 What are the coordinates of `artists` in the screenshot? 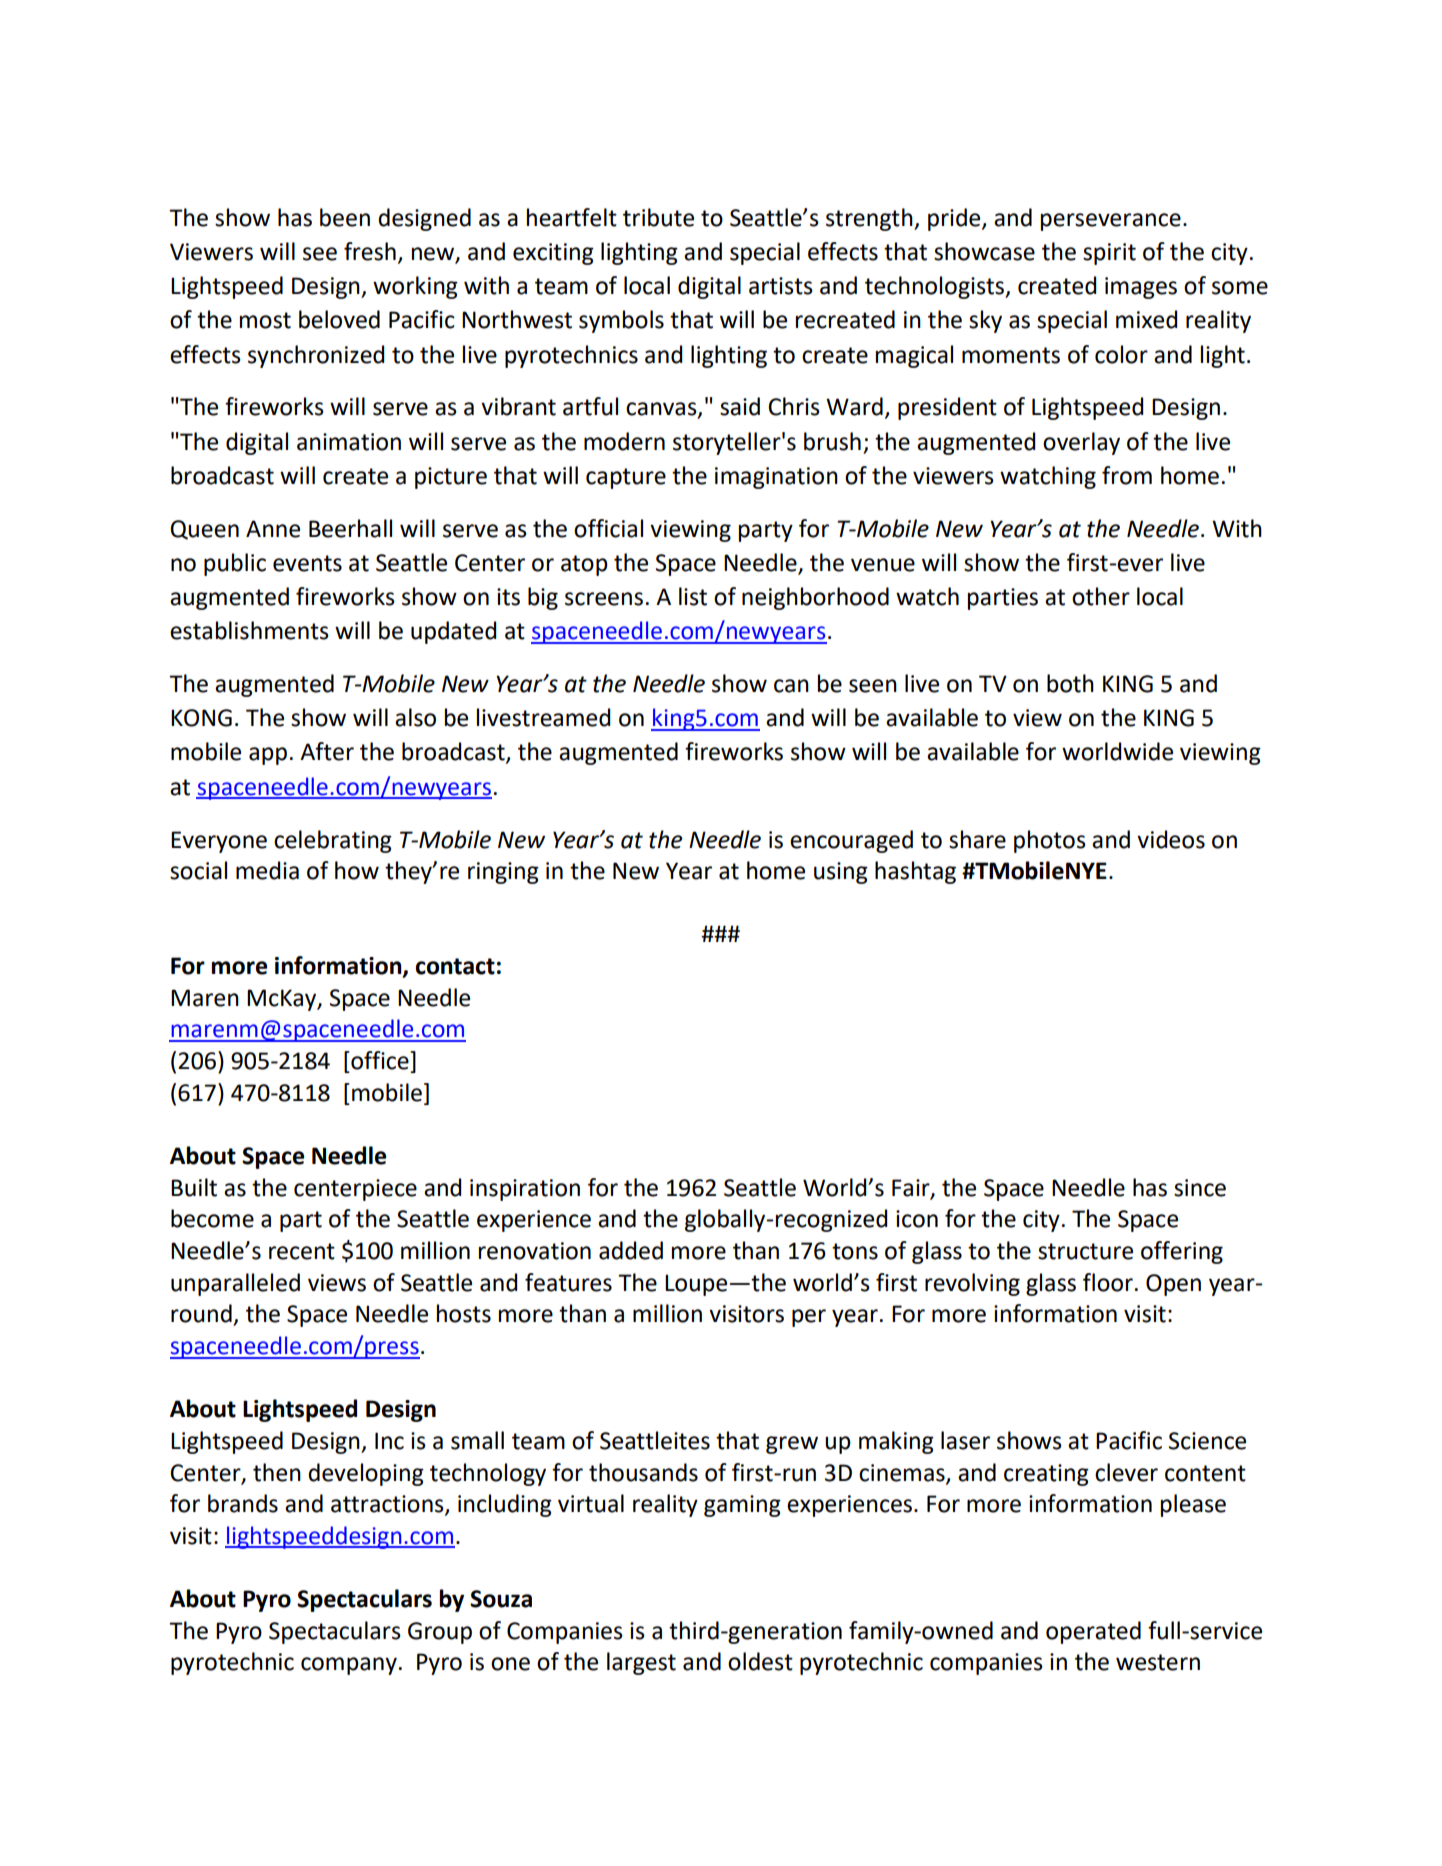 It's located at (781, 286).
